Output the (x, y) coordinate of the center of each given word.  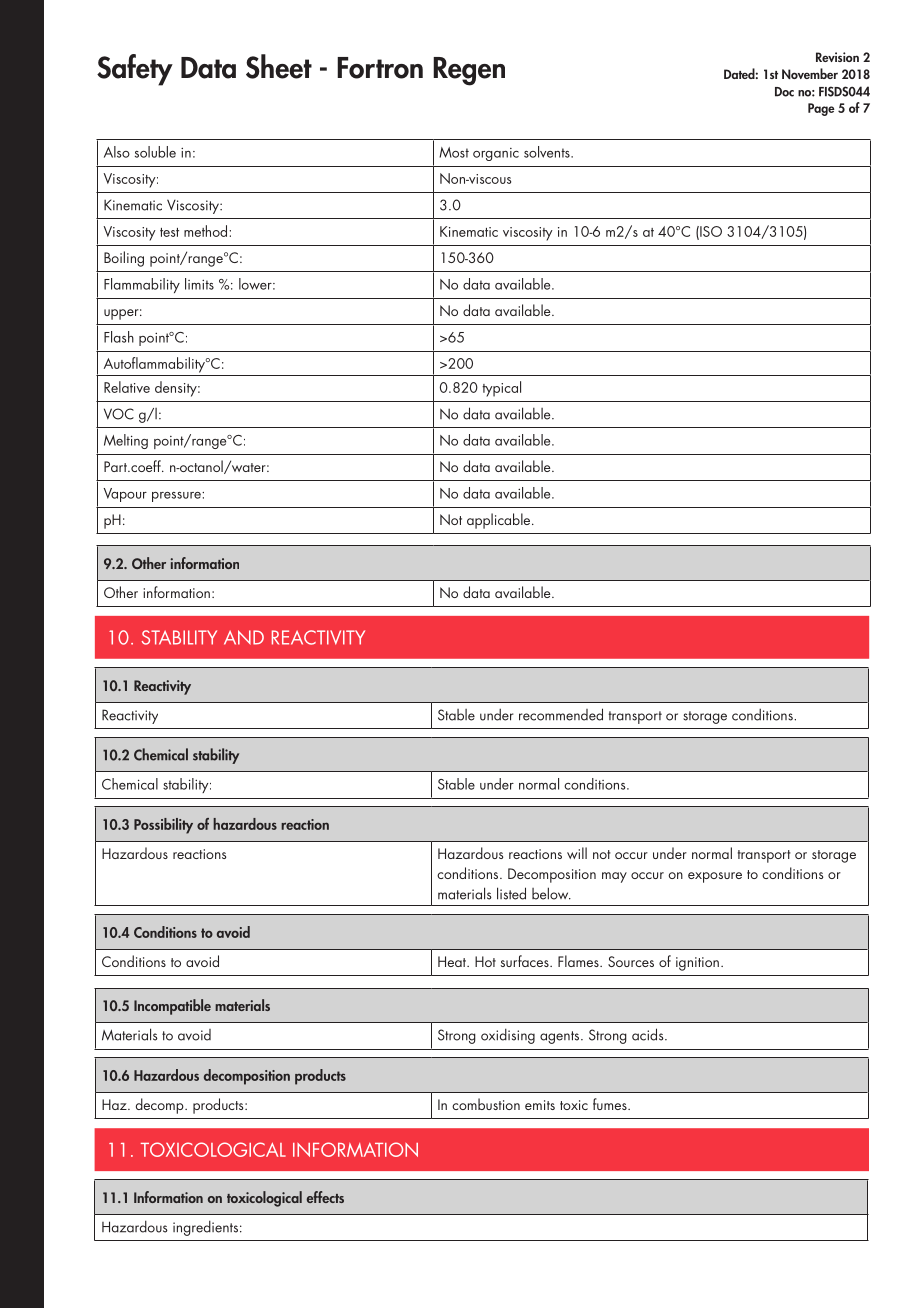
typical (501, 389)
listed (511, 893)
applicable (500, 521)
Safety (135, 70)
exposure (715, 877)
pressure (177, 497)
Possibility (163, 826)
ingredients (205, 1228)
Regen (469, 71)
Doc (784, 92)
